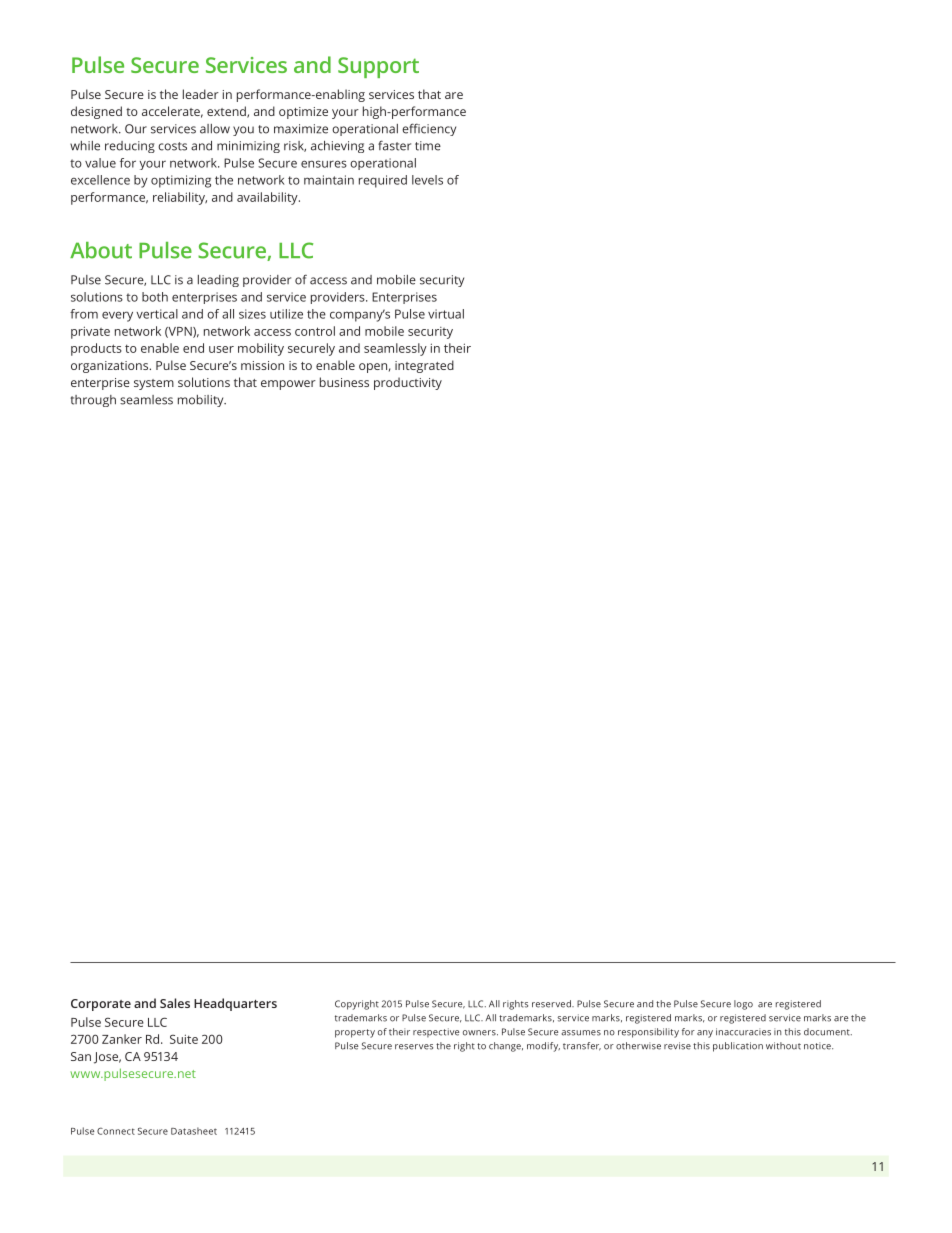  What do you see at coordinates (201, 94) in the screenshot?
I see `leader` at bounding box center [201, 94].
